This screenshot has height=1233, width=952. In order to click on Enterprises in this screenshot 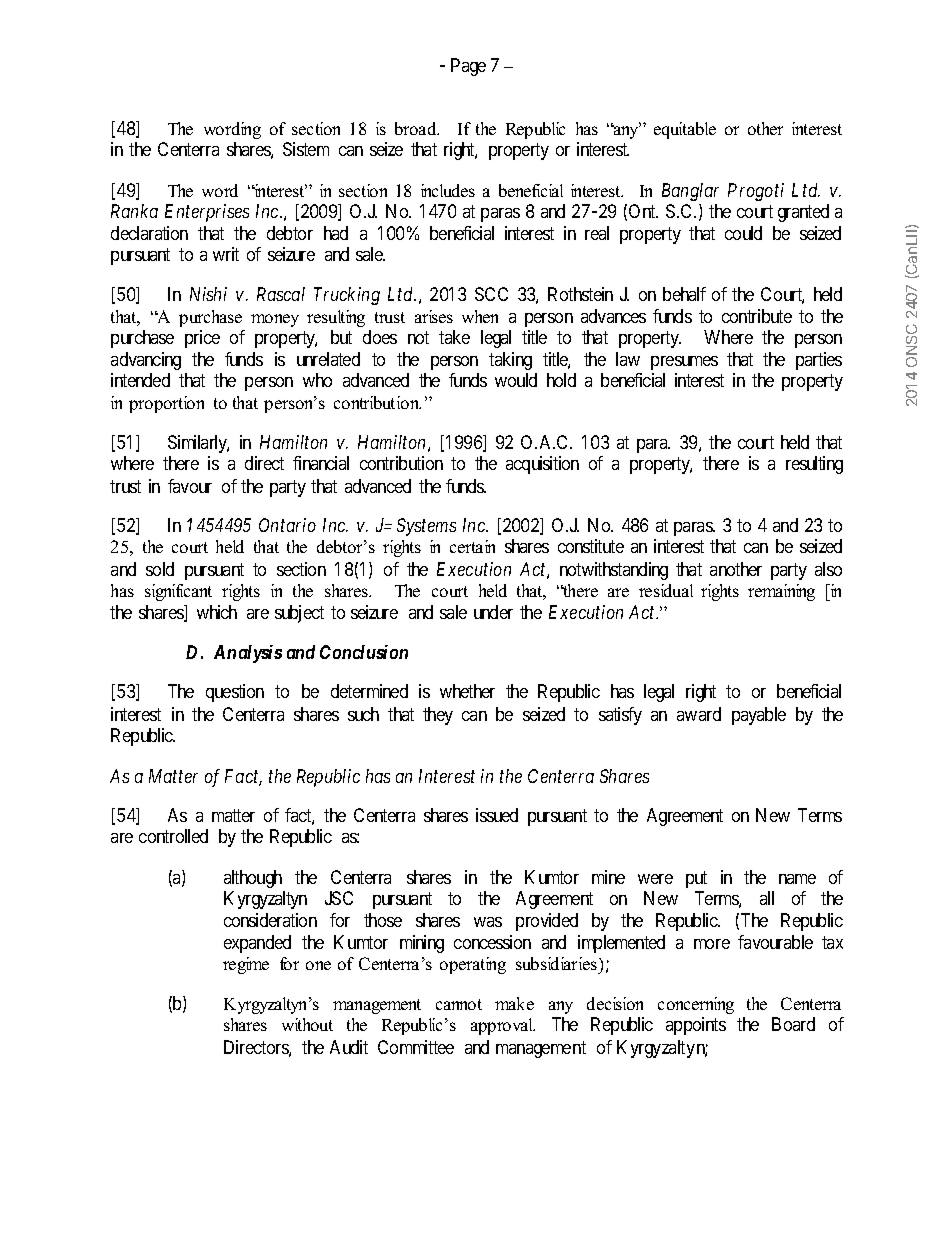, I will do `click(207, 213)`.
